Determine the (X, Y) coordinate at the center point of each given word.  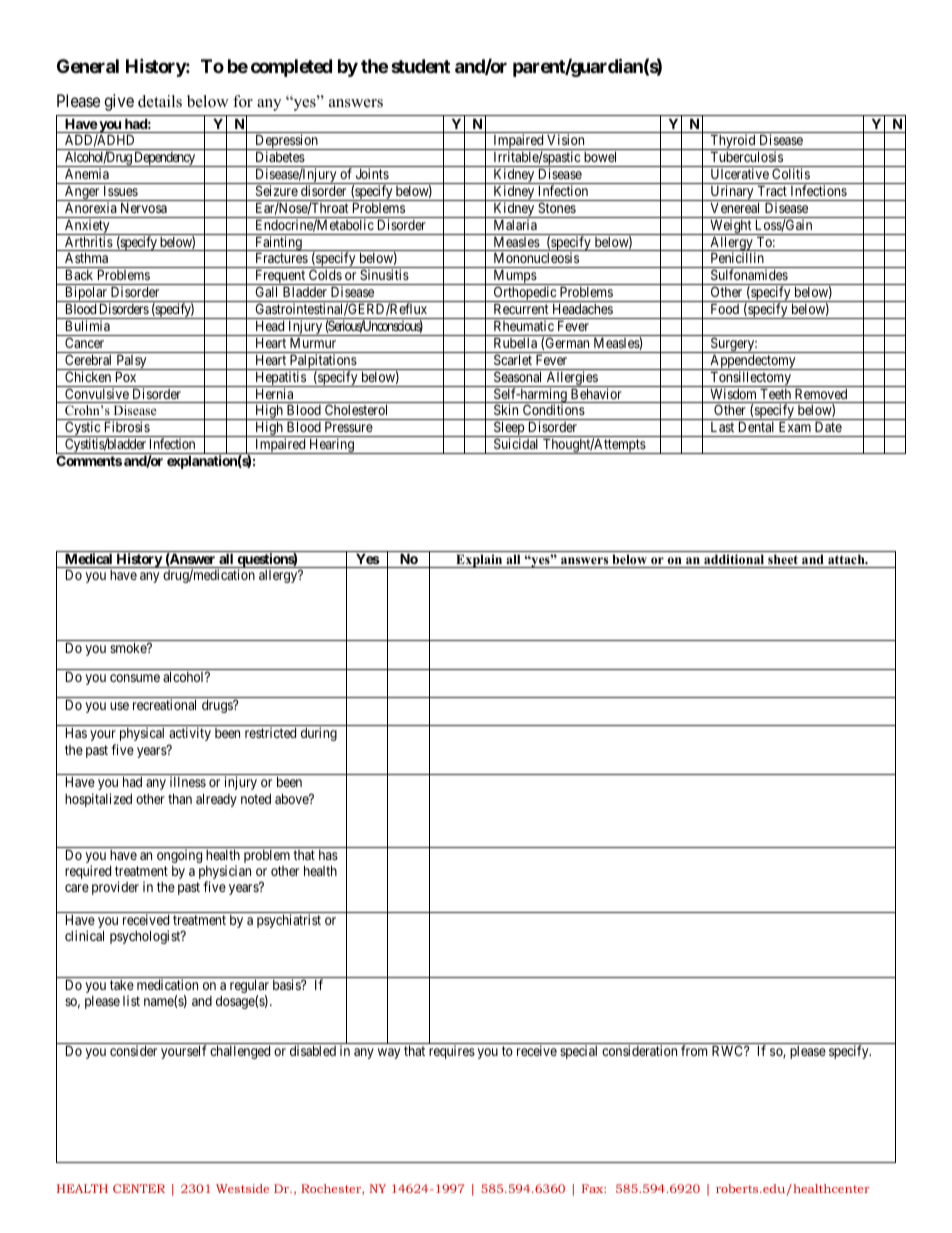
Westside (242, 1188)
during (319, 734)
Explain (479, 561)
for (243, 101)
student (420, 66)
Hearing (331, 446)
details (160, 101)
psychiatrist (289, 921)
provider (115, 888)
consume (135, 678)
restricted (270, 732)
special (578, 1052)
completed (291, 68)
